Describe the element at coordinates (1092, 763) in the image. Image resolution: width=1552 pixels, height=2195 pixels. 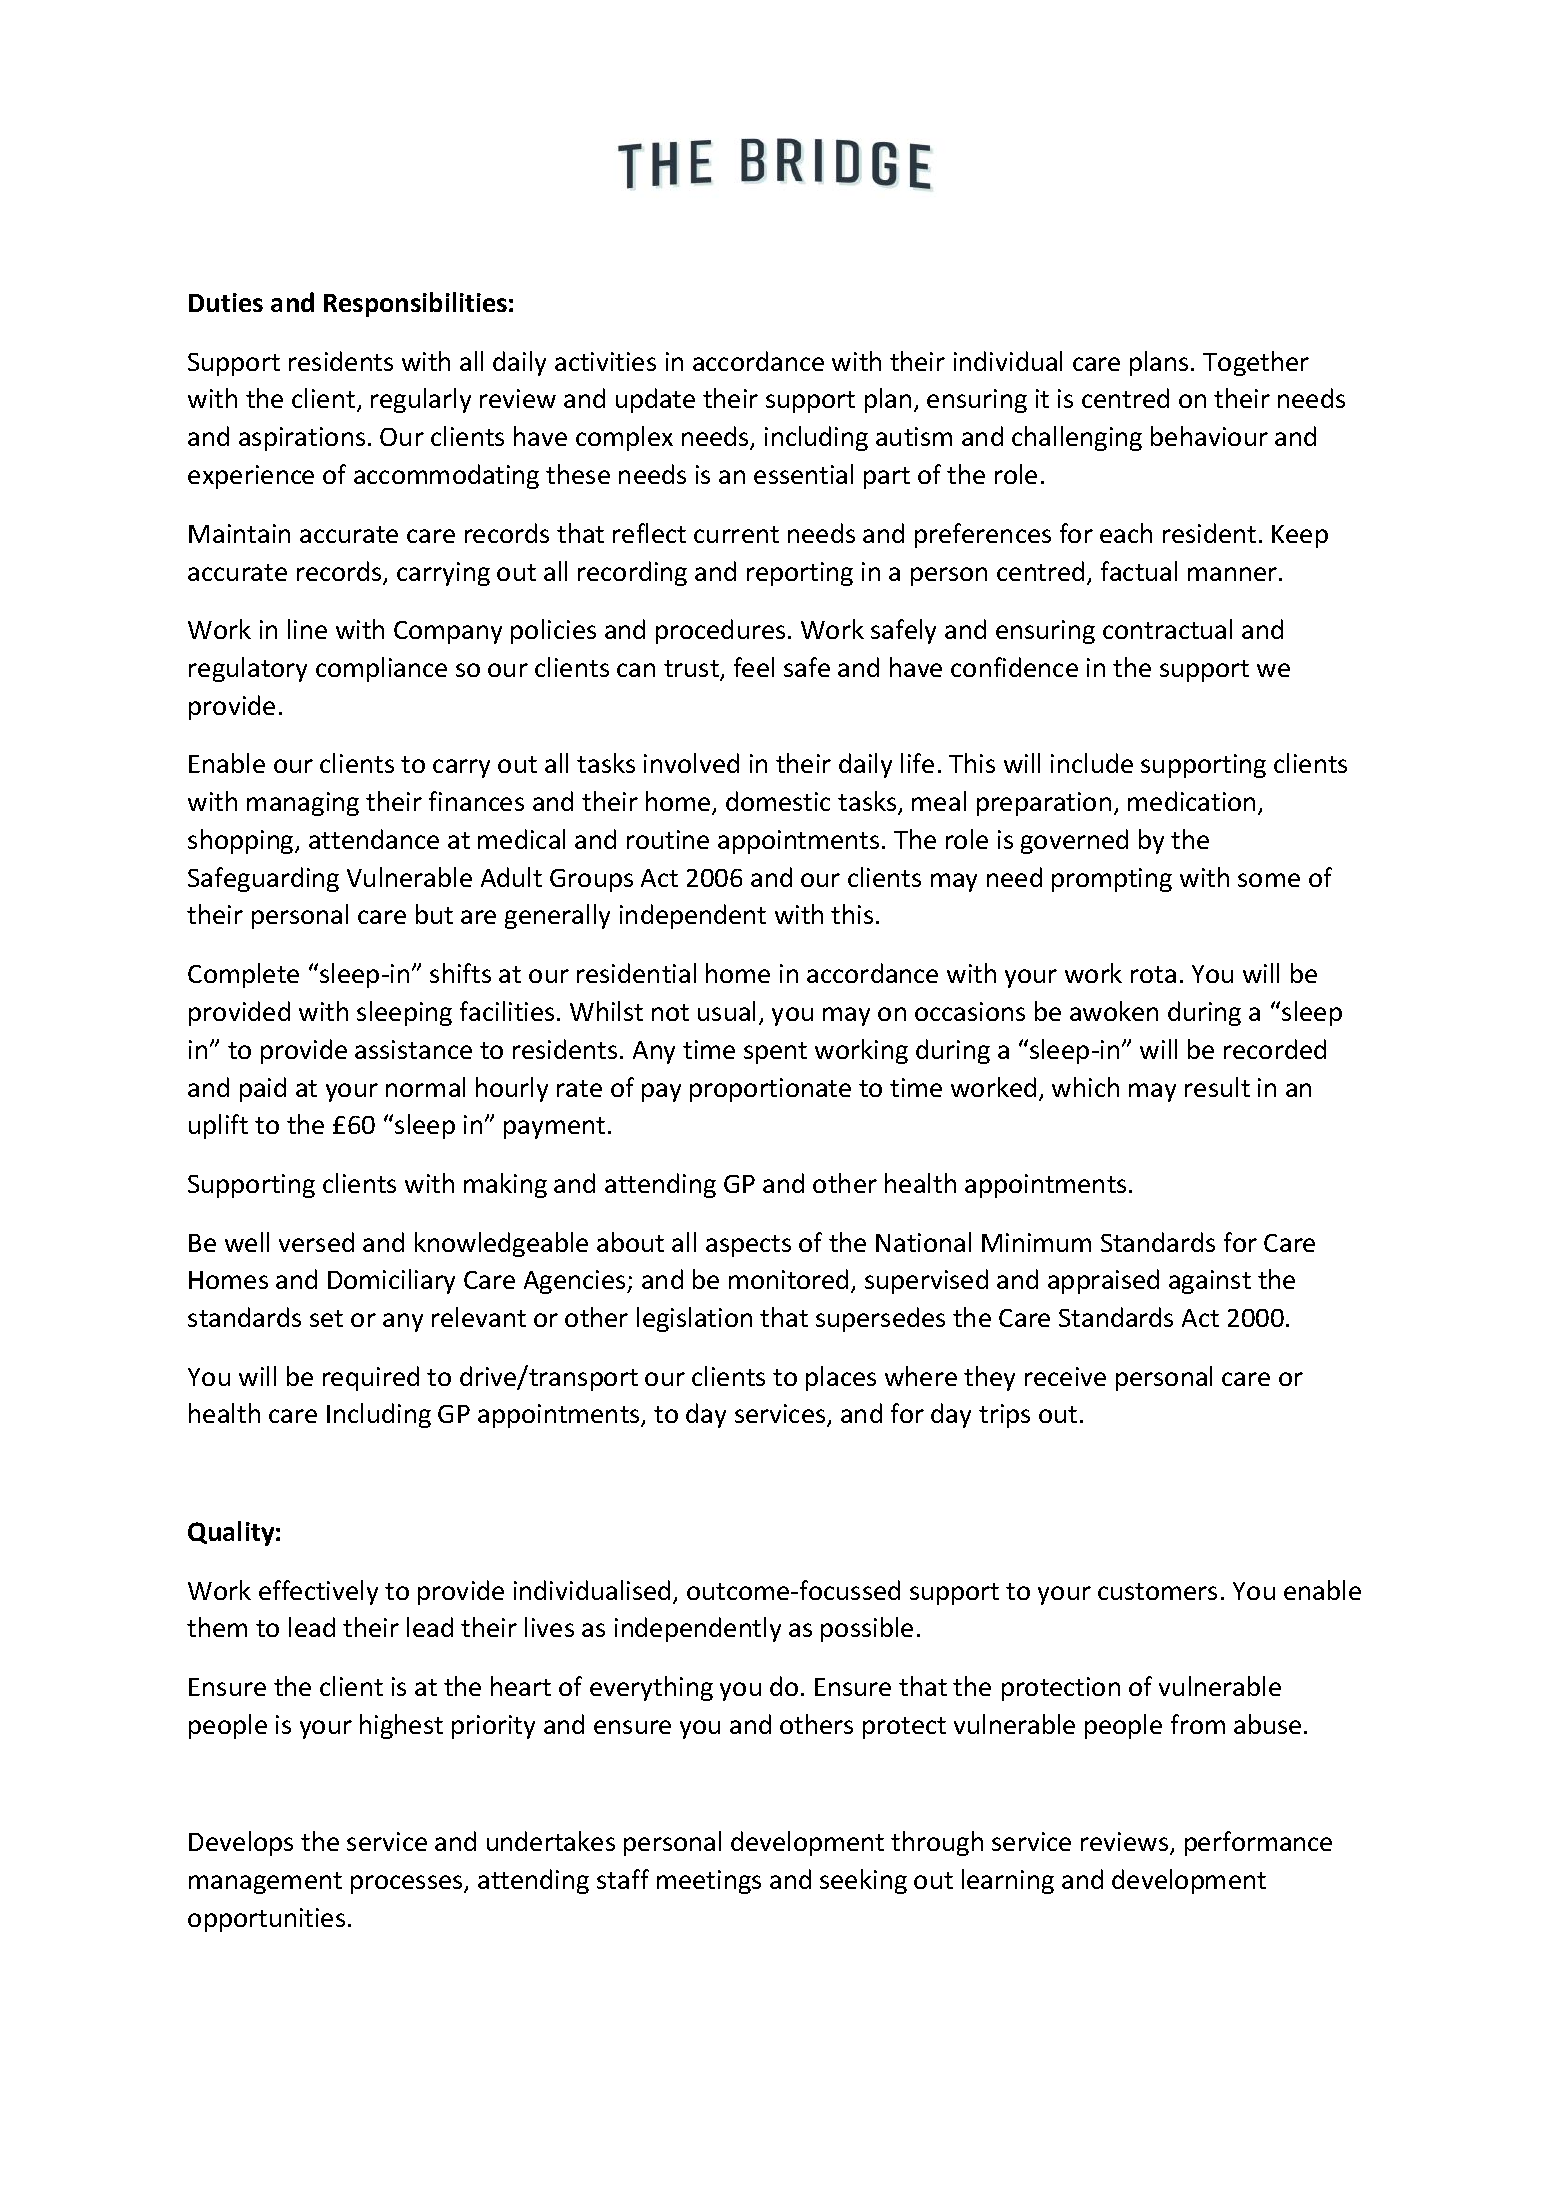
I see `include` at that location.
